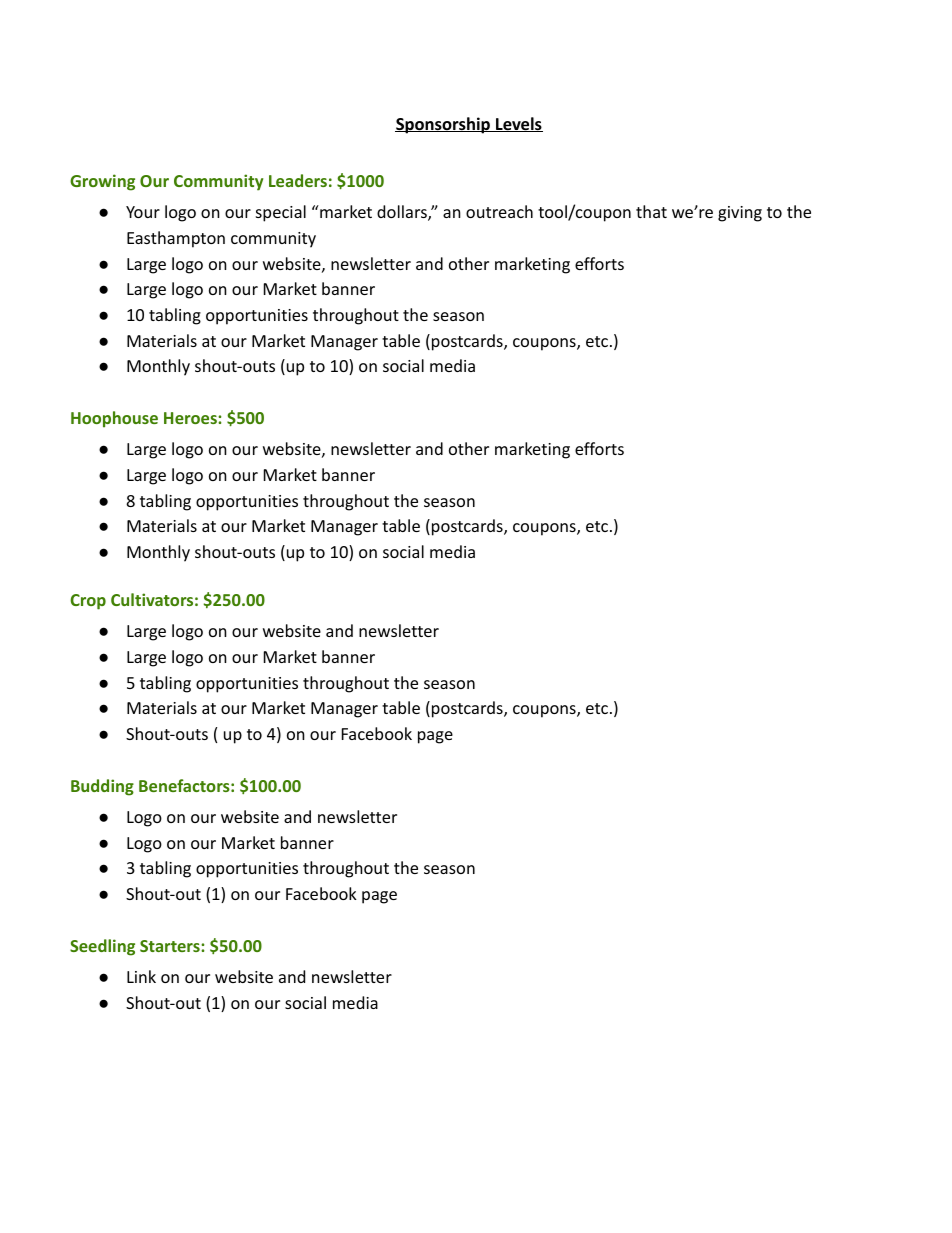 This page has height=1233, width=952. Describe the element at coordinates (141, 976) in the page. I see `Link` at that location.
